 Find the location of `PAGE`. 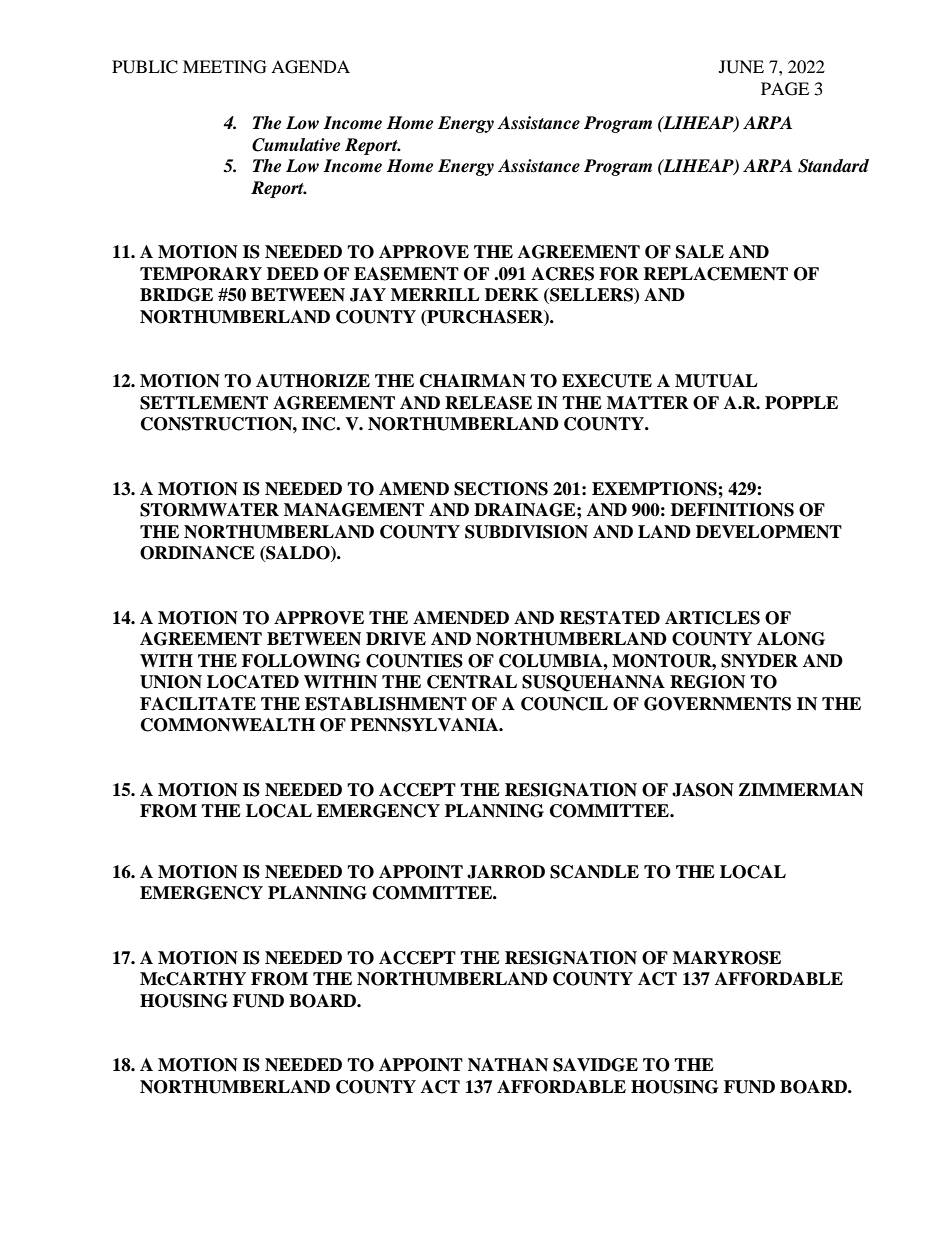

PAGE is located at coordinates (785, 89).
